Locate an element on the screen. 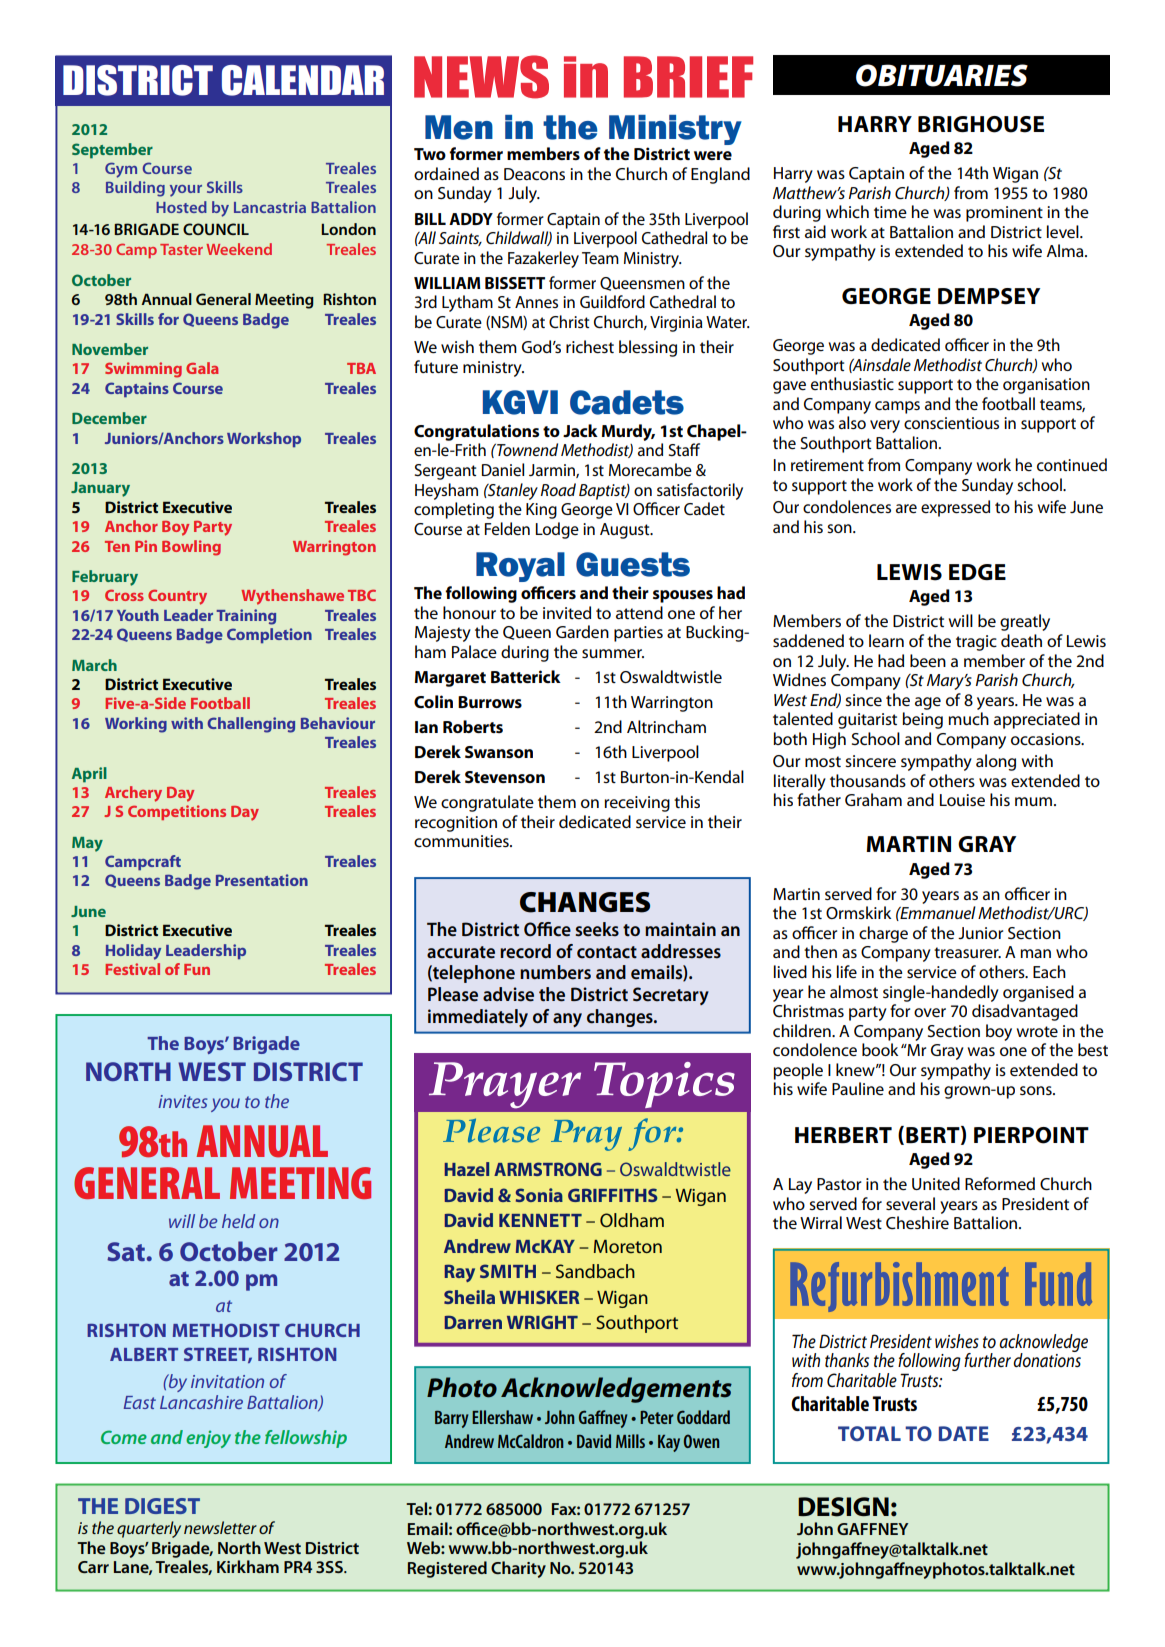 Image resolution: width=1165 pixels, height=1647 pixels. your is located at coordinates (186, 191).
